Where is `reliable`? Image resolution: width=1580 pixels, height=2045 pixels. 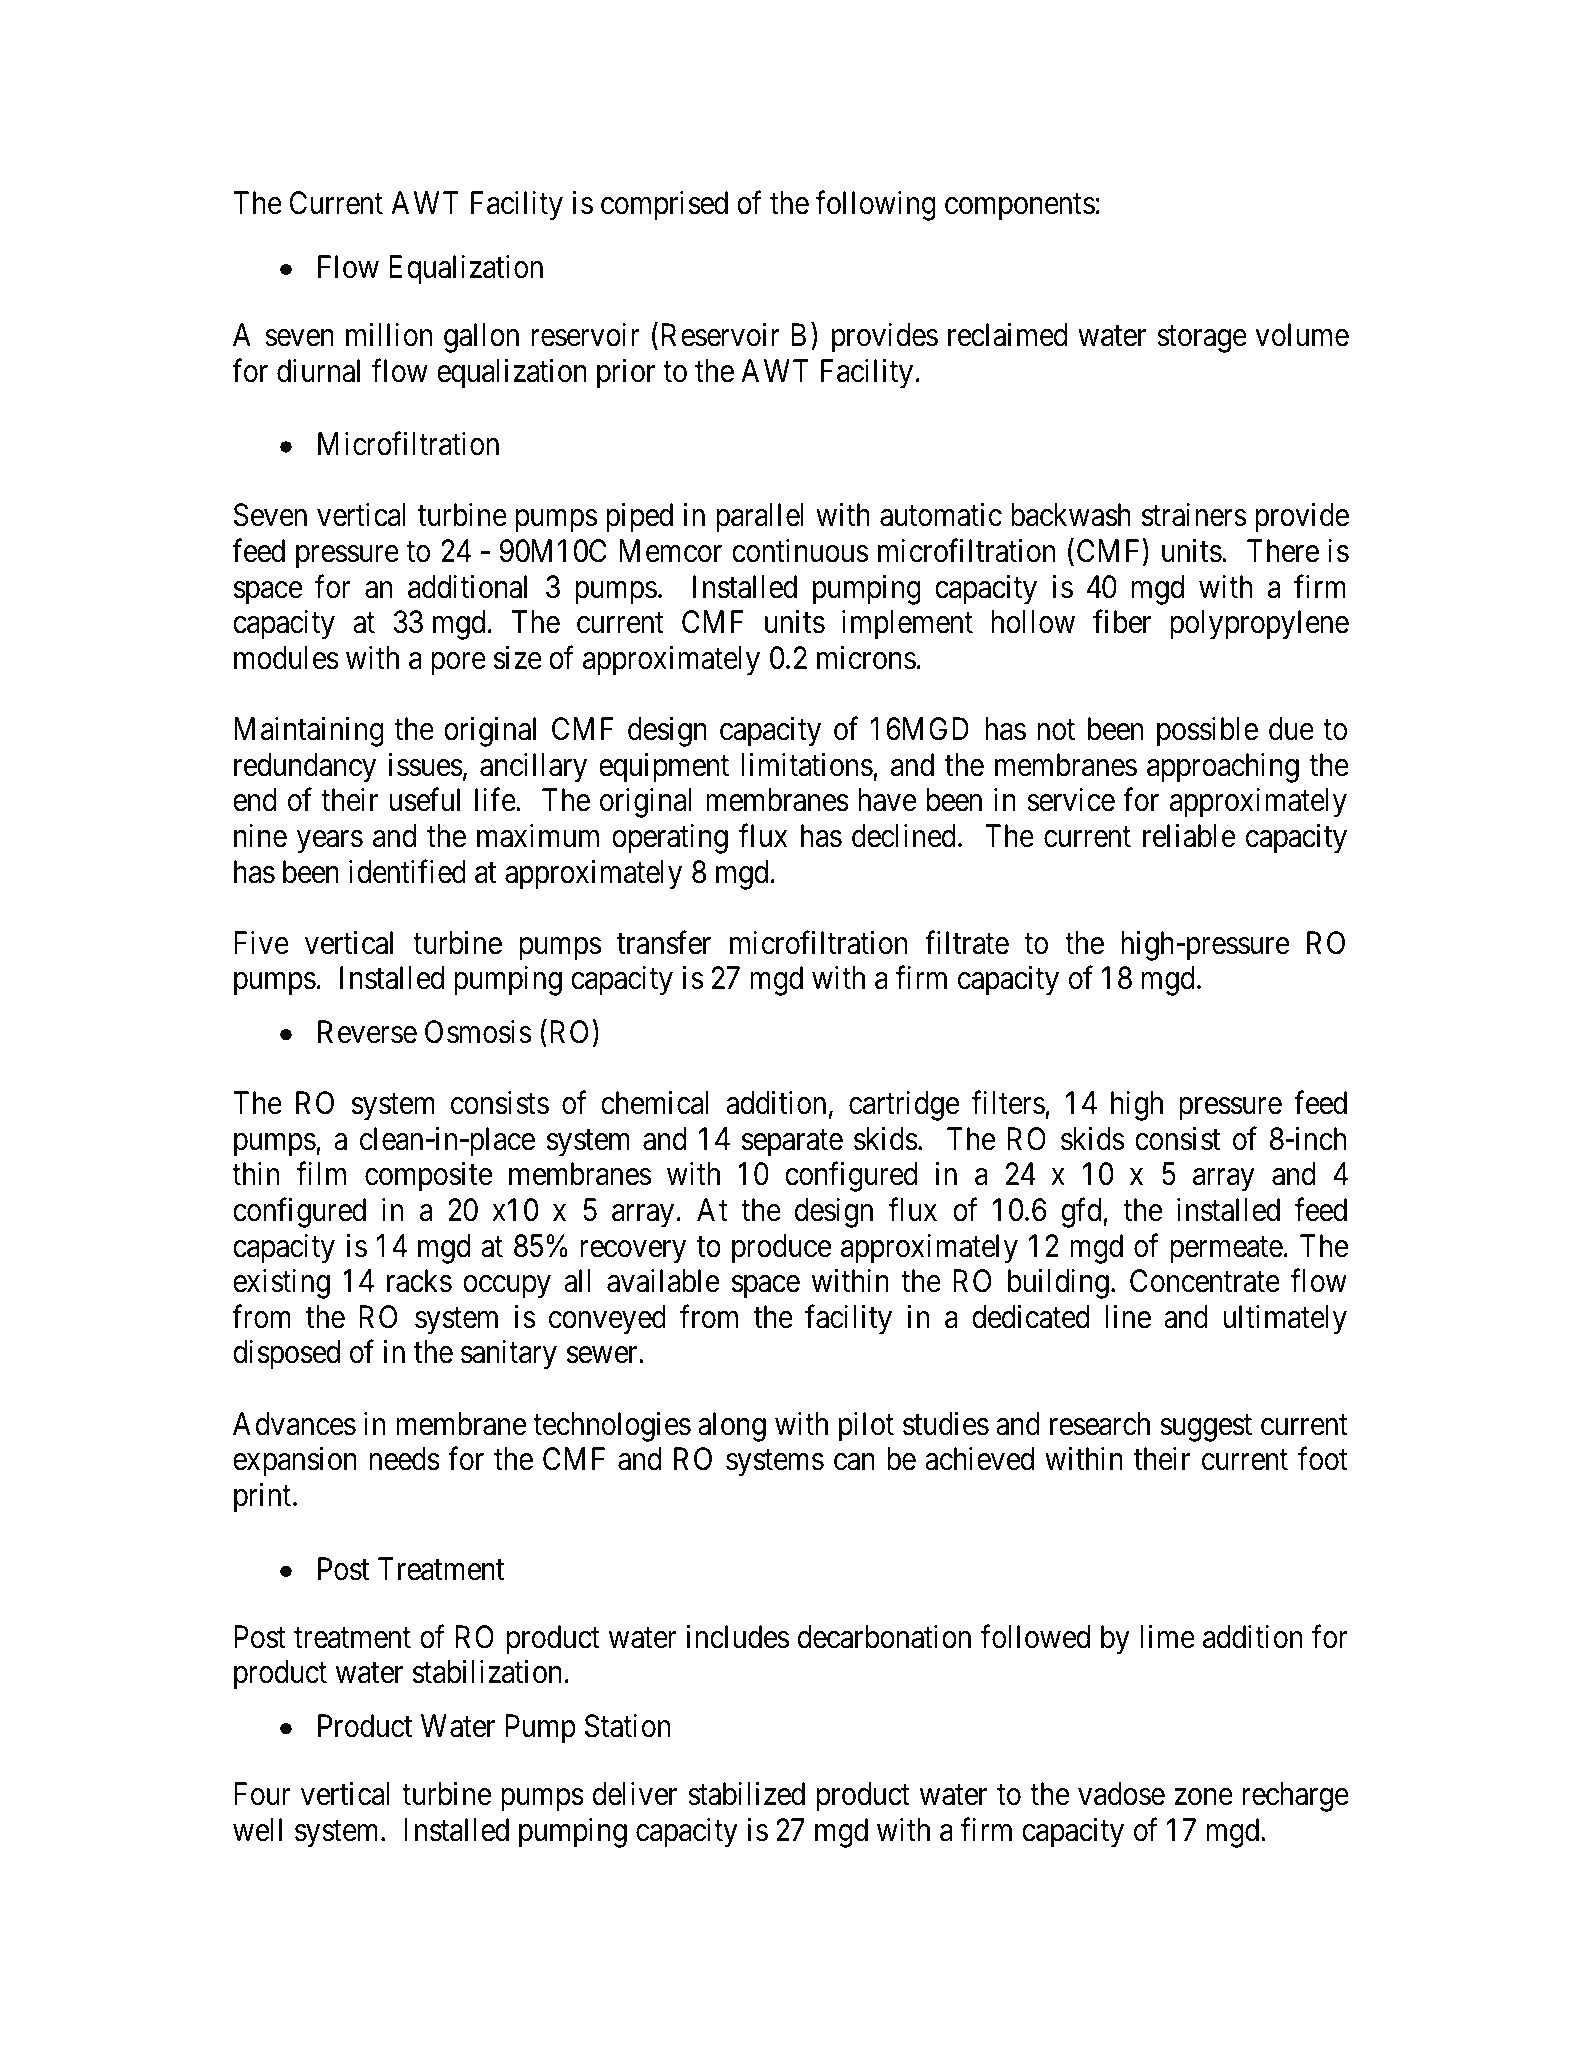
reliable is located at coordinates (1189, 836).
